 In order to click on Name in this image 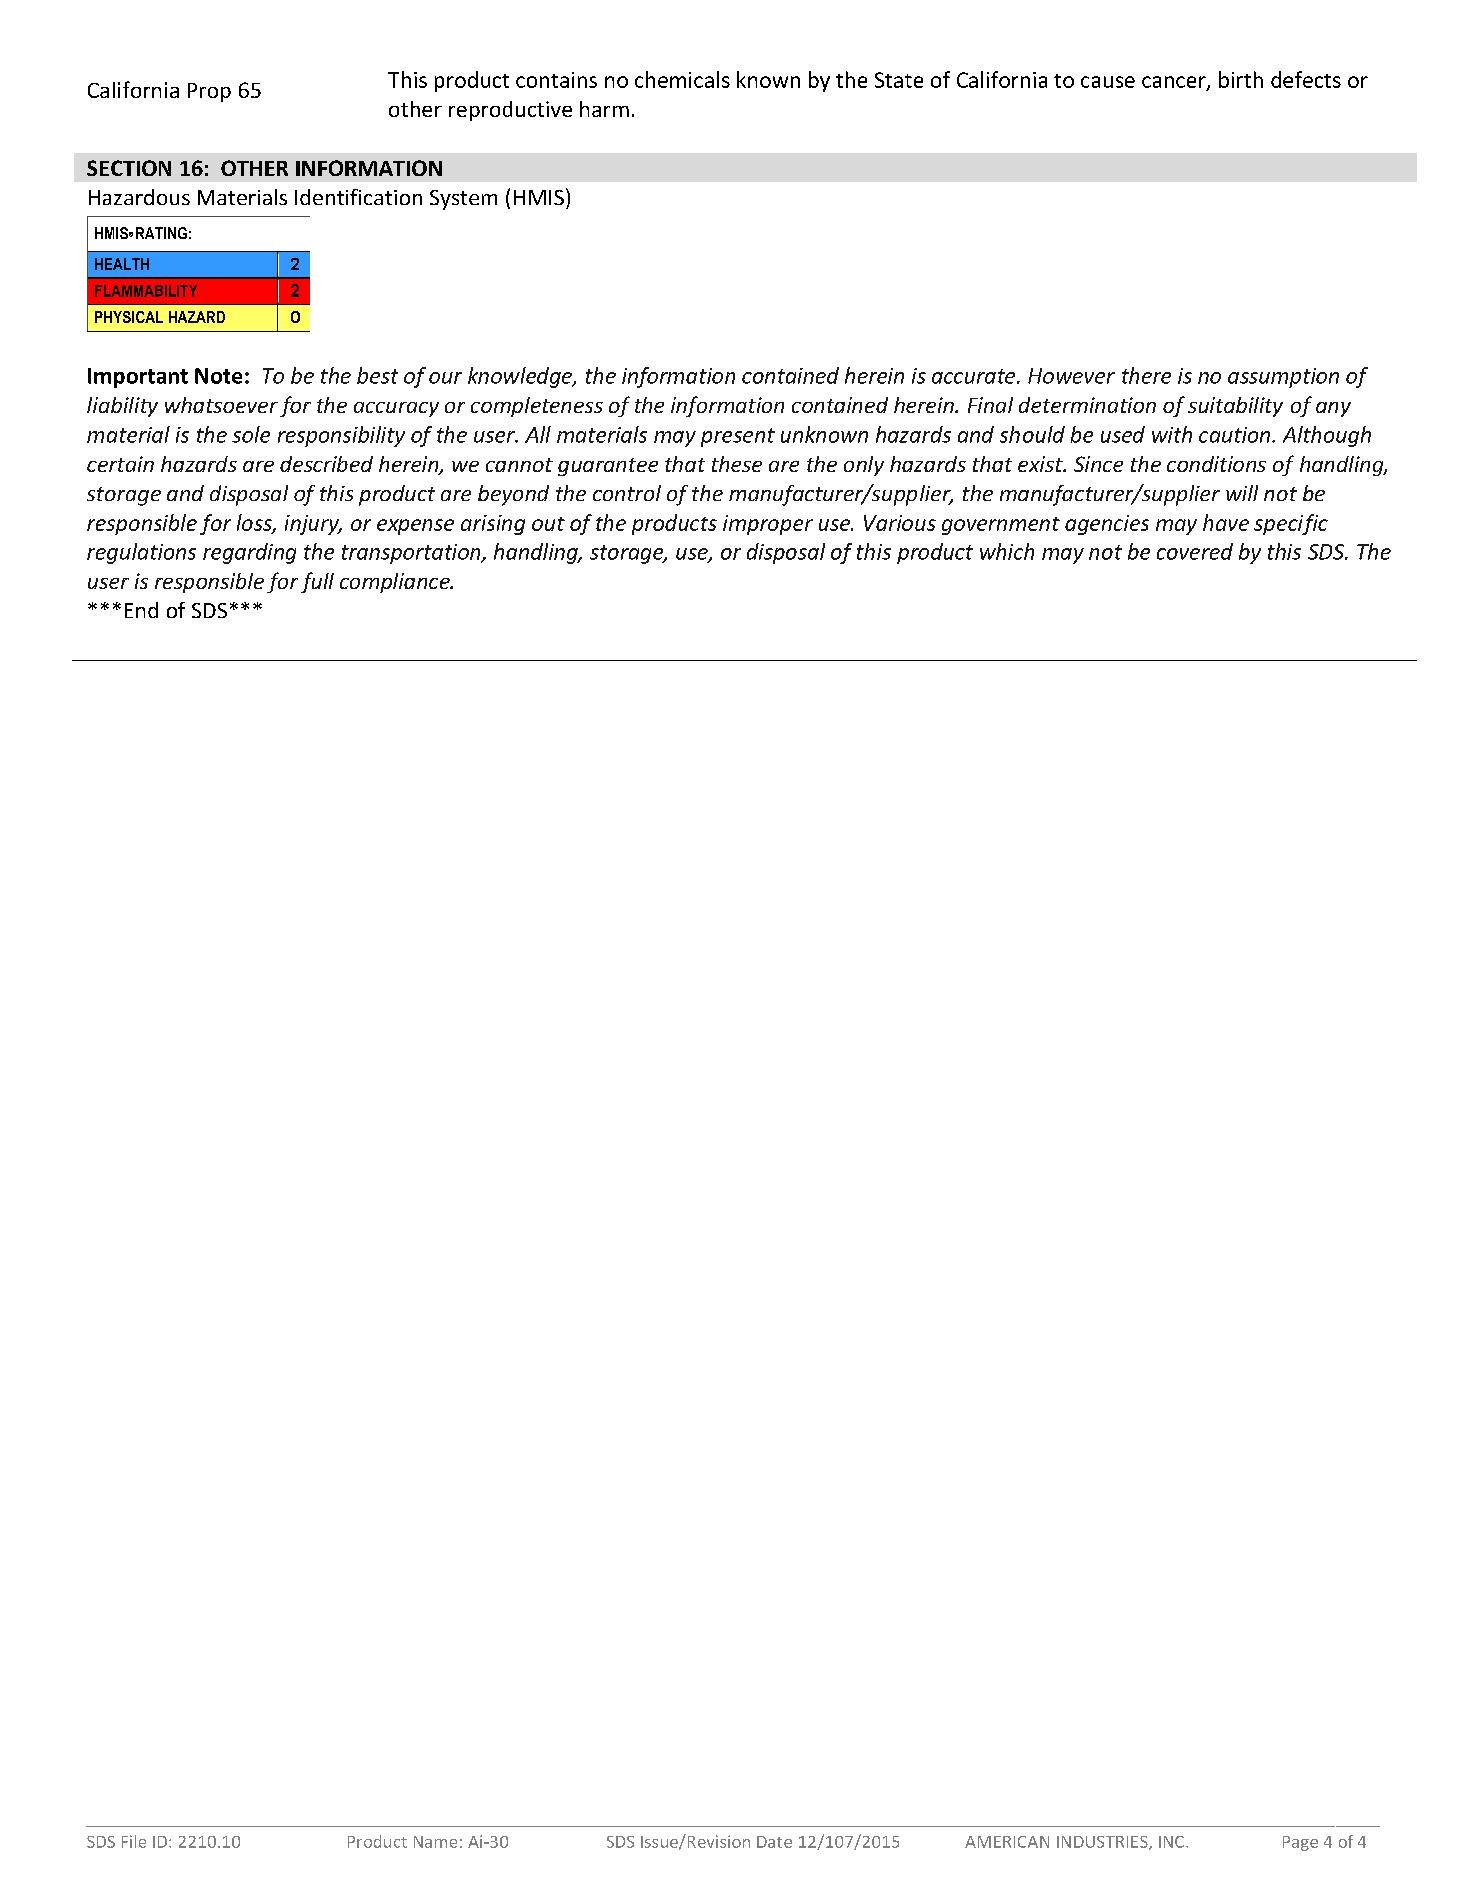, I will do `click(435, 1842)`.
